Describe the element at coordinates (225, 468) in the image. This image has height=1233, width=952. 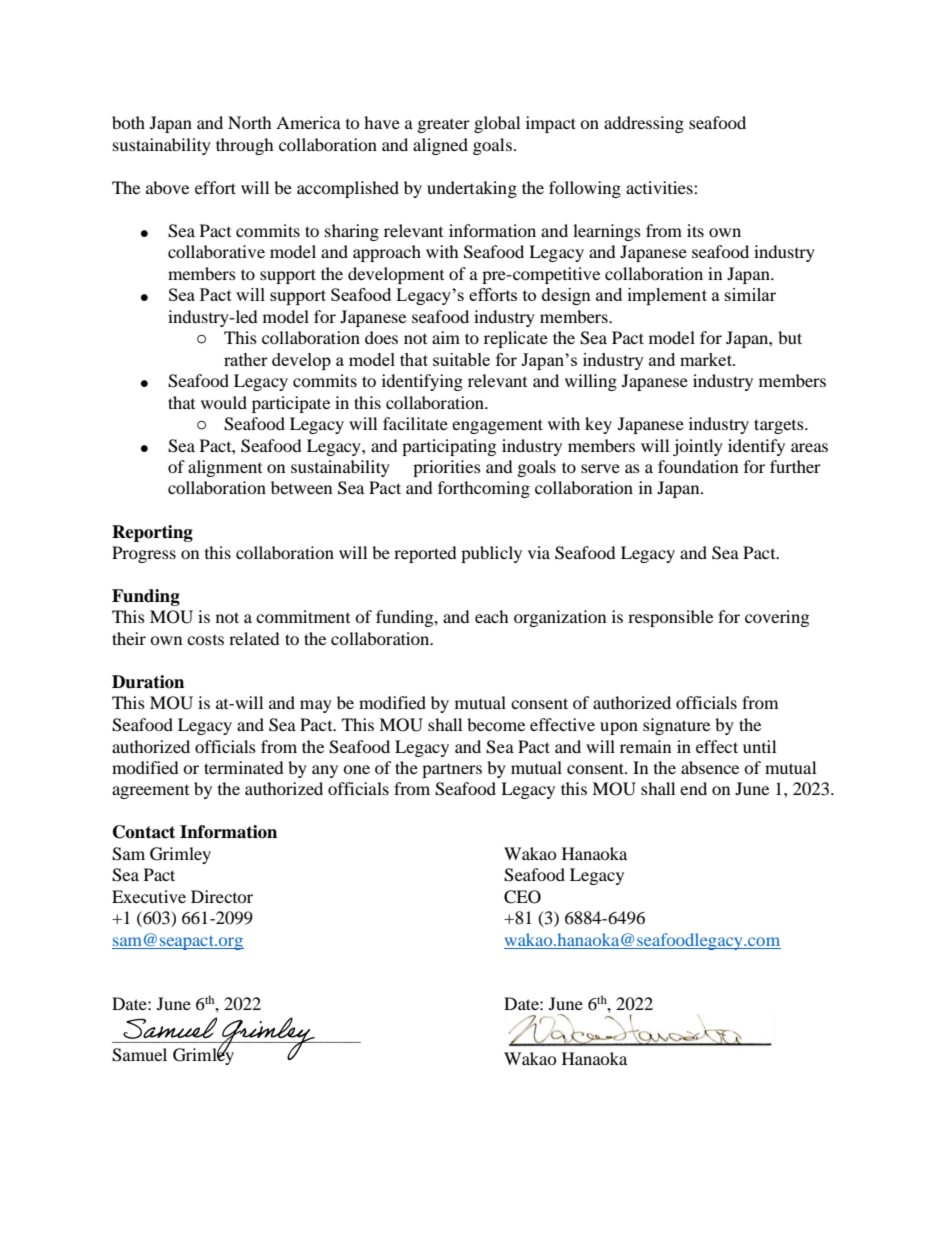
I see `alignment` at that location.
